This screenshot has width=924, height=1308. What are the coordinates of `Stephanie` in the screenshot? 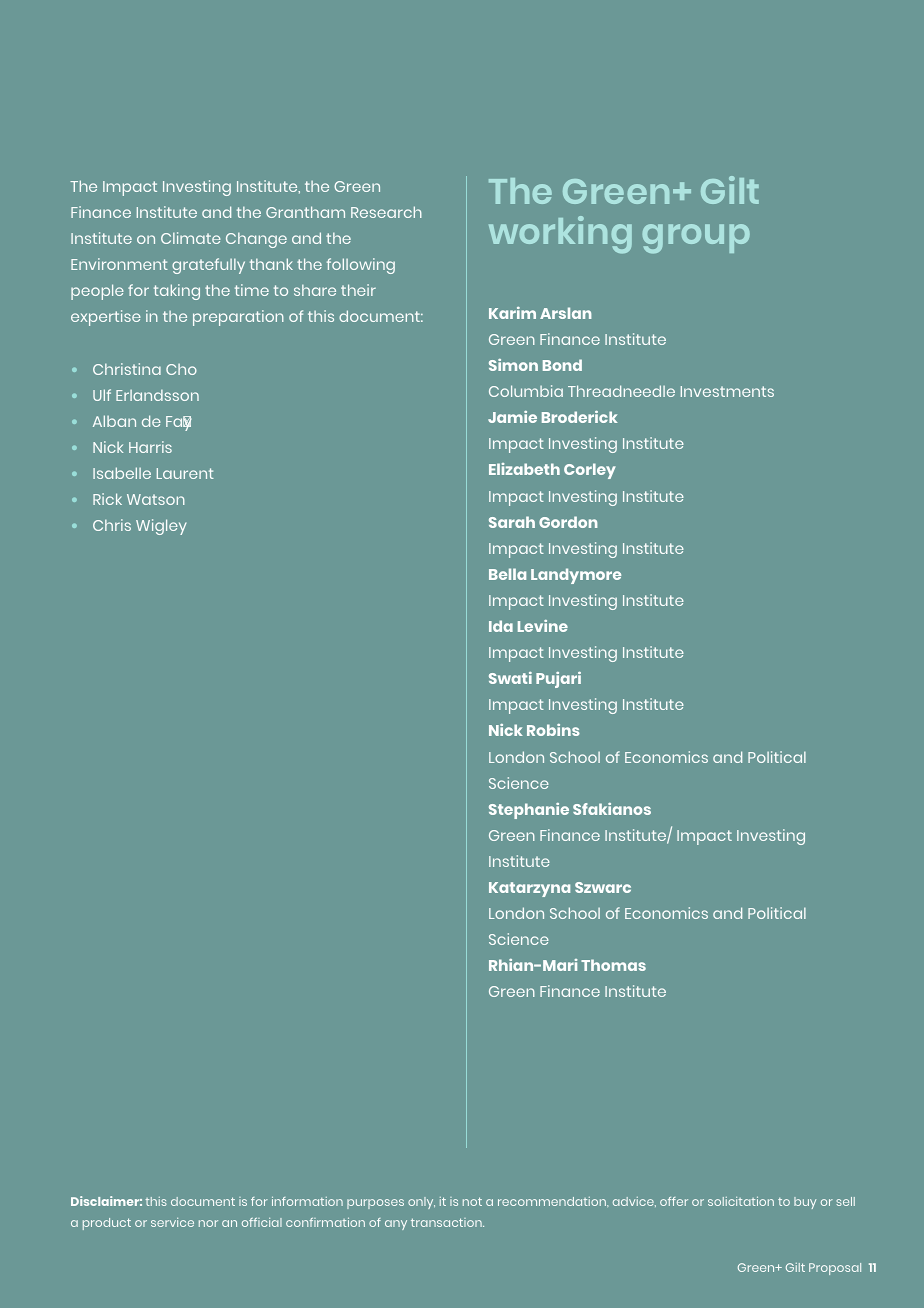 It's located at (529, 811).
